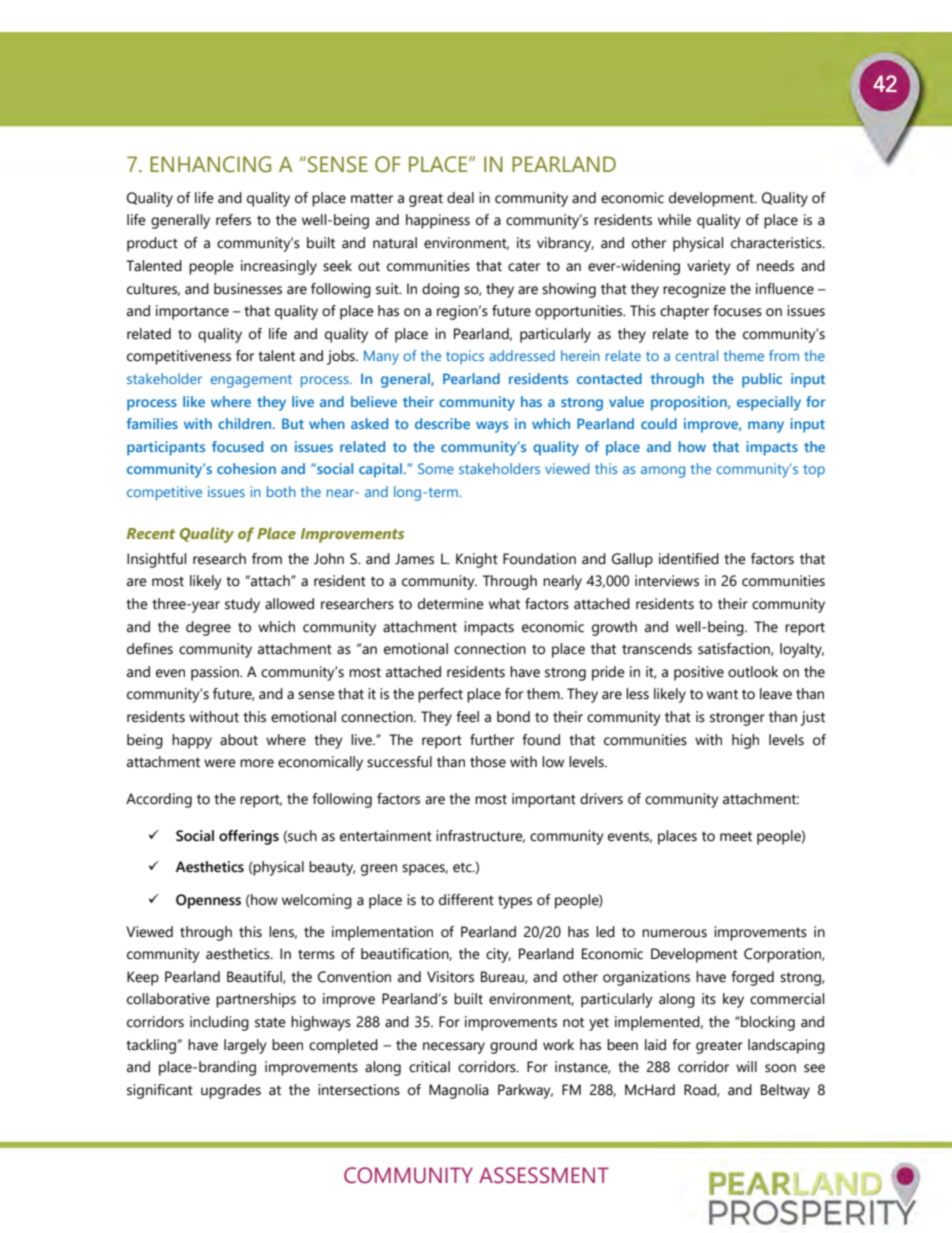 The image size is (952, 1233). Describe the element at coordinates (231, 1091) in the screenshot. I see `upgrades` at that location.
